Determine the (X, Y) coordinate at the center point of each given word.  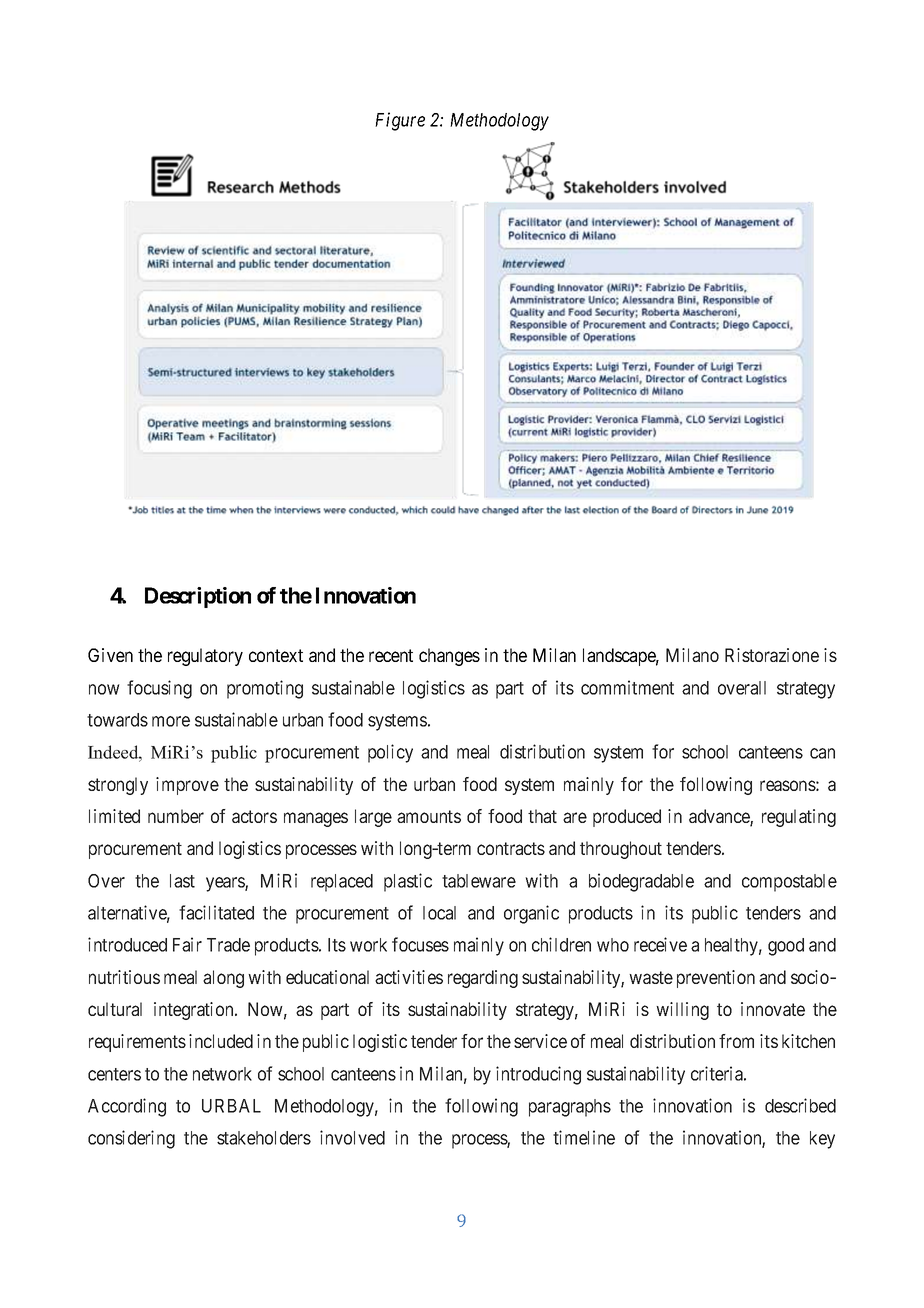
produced (627, 818)
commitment (627, 687)
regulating (799, 818)
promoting (265, 689)
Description (198, 597)
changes (449, 657)
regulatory (205, 657)
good (786, 947)
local (439, 913)
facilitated (216, 912)
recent (391, 655)
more (171, 721)
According (127, 1107)
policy (390, 753)
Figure (400, 121)
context (276, 655)
